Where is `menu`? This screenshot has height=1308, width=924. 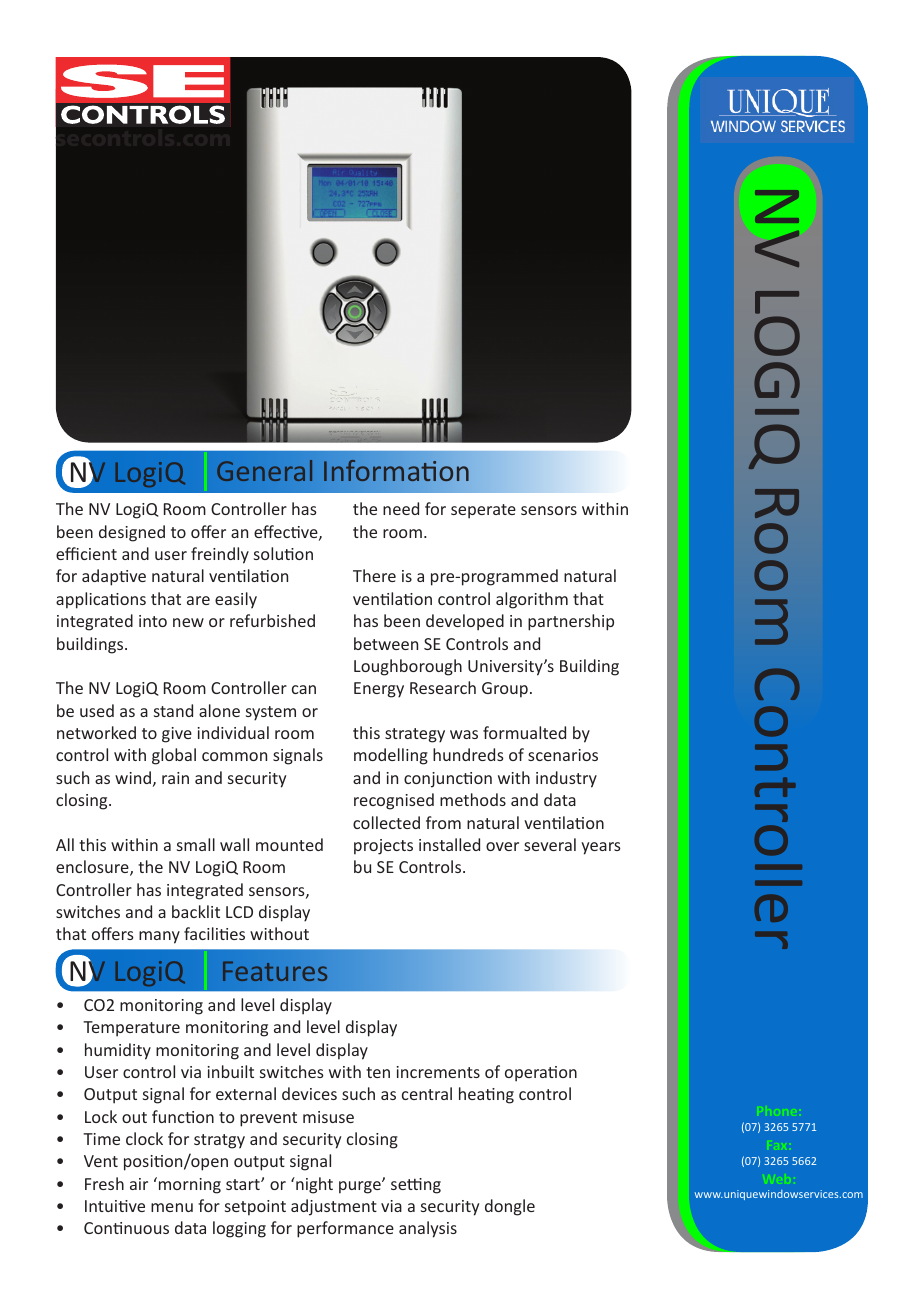
menu is located at coordinates (172, 1207).
